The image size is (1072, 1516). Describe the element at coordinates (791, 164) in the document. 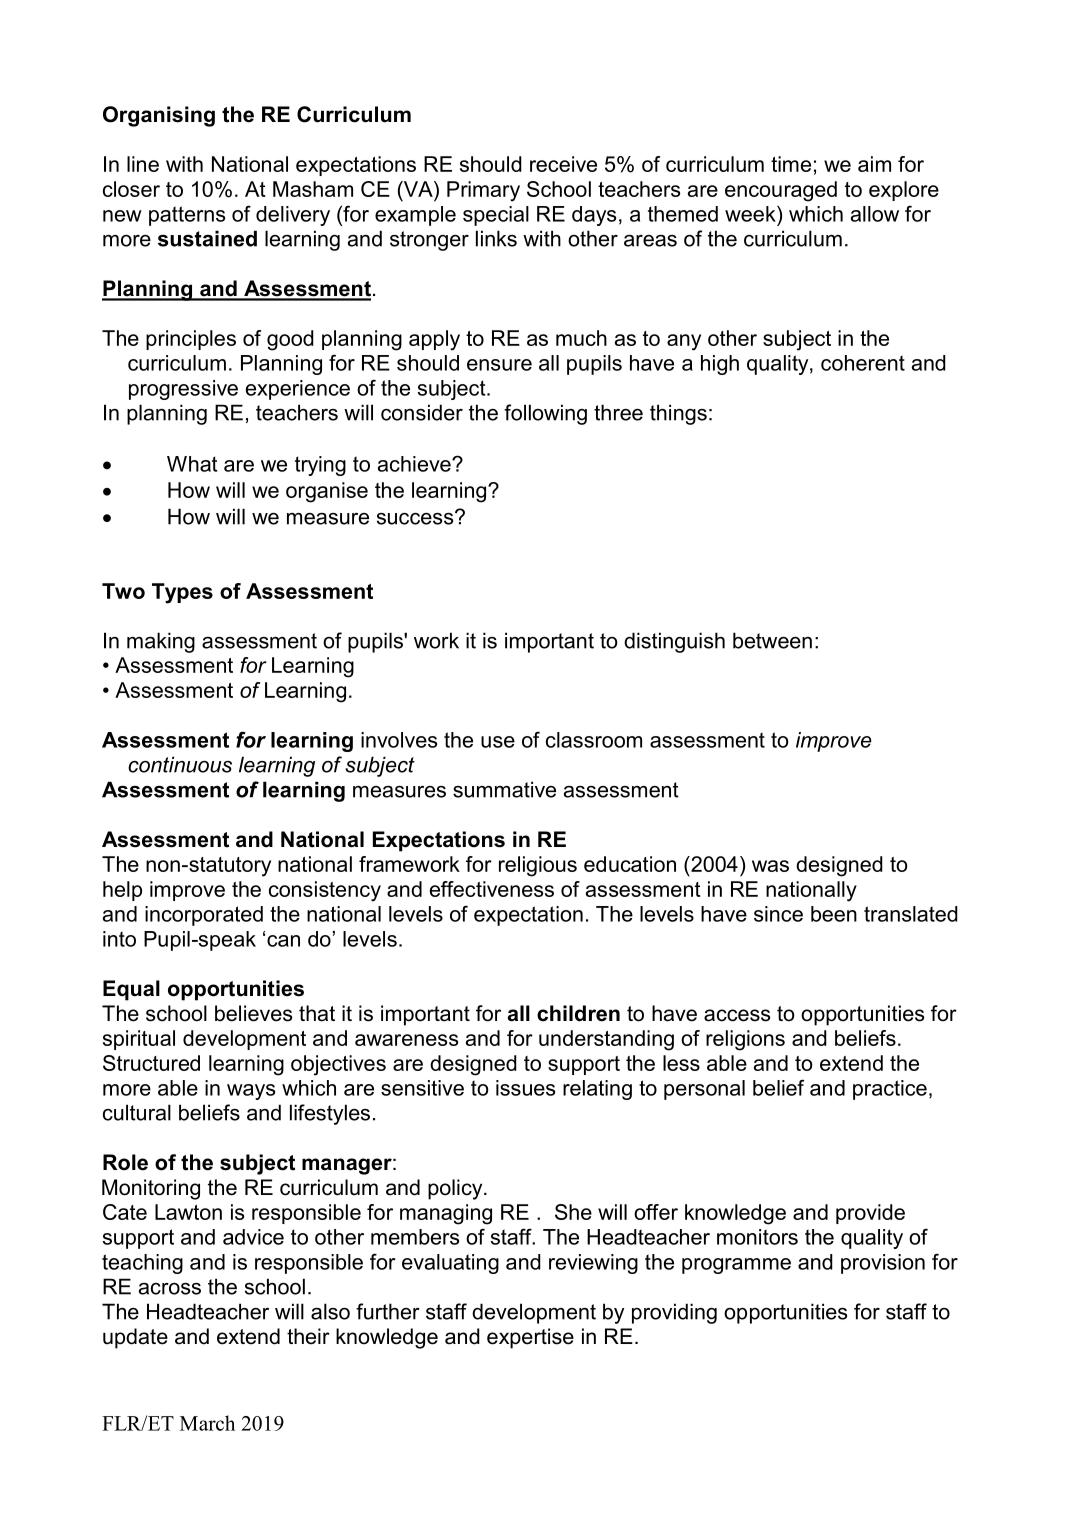

I see `time` at that location.
